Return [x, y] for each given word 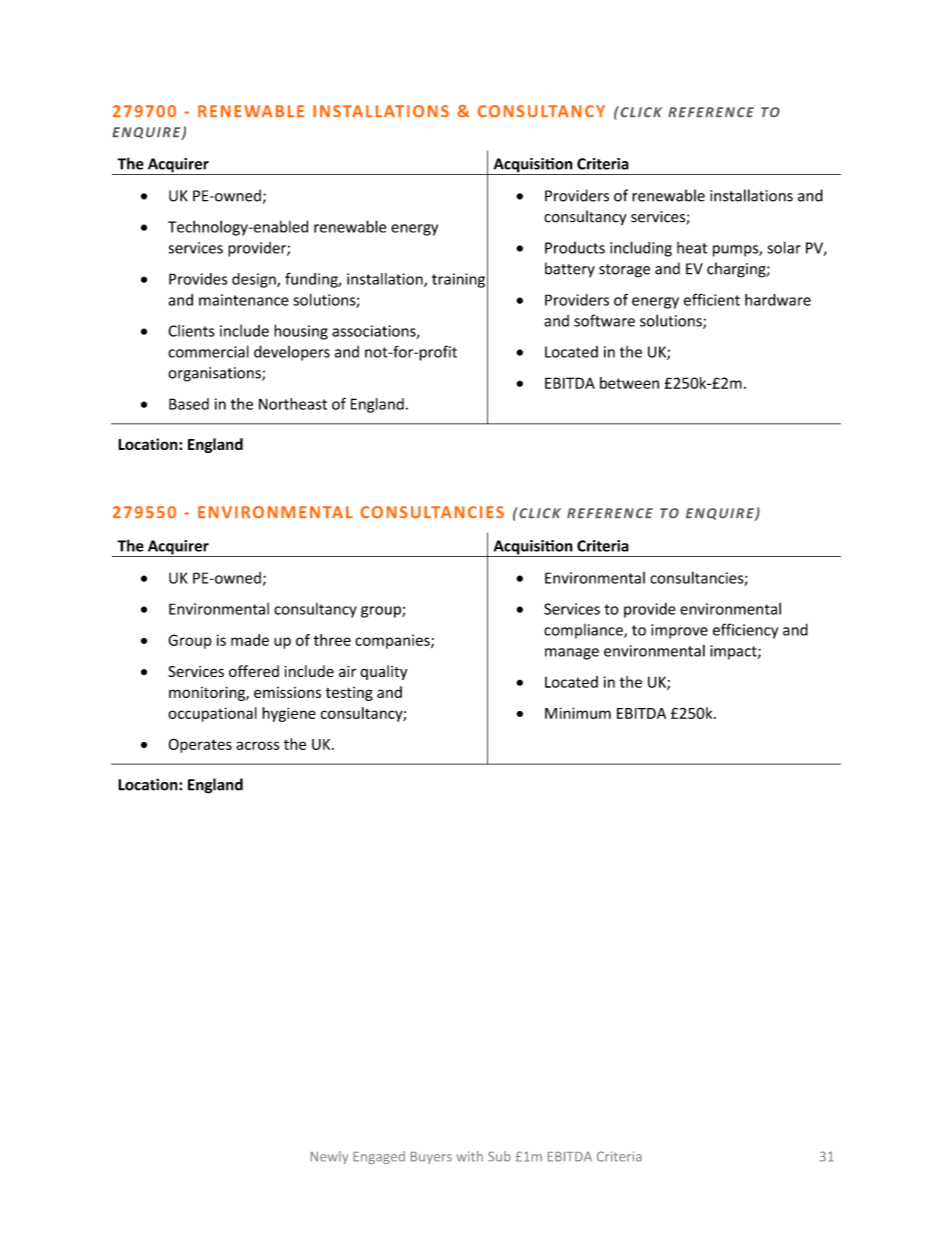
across [257, 745]
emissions [287, 692]
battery [570, 269]
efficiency [745, 631]
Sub [499, 1156]
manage [572, 654]
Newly [329, 1157]
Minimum [578, 713]
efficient [712, 299]
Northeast [293, 404]
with [470, 1156]
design [255, 280]
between [629, 383]
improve [679, 631]
